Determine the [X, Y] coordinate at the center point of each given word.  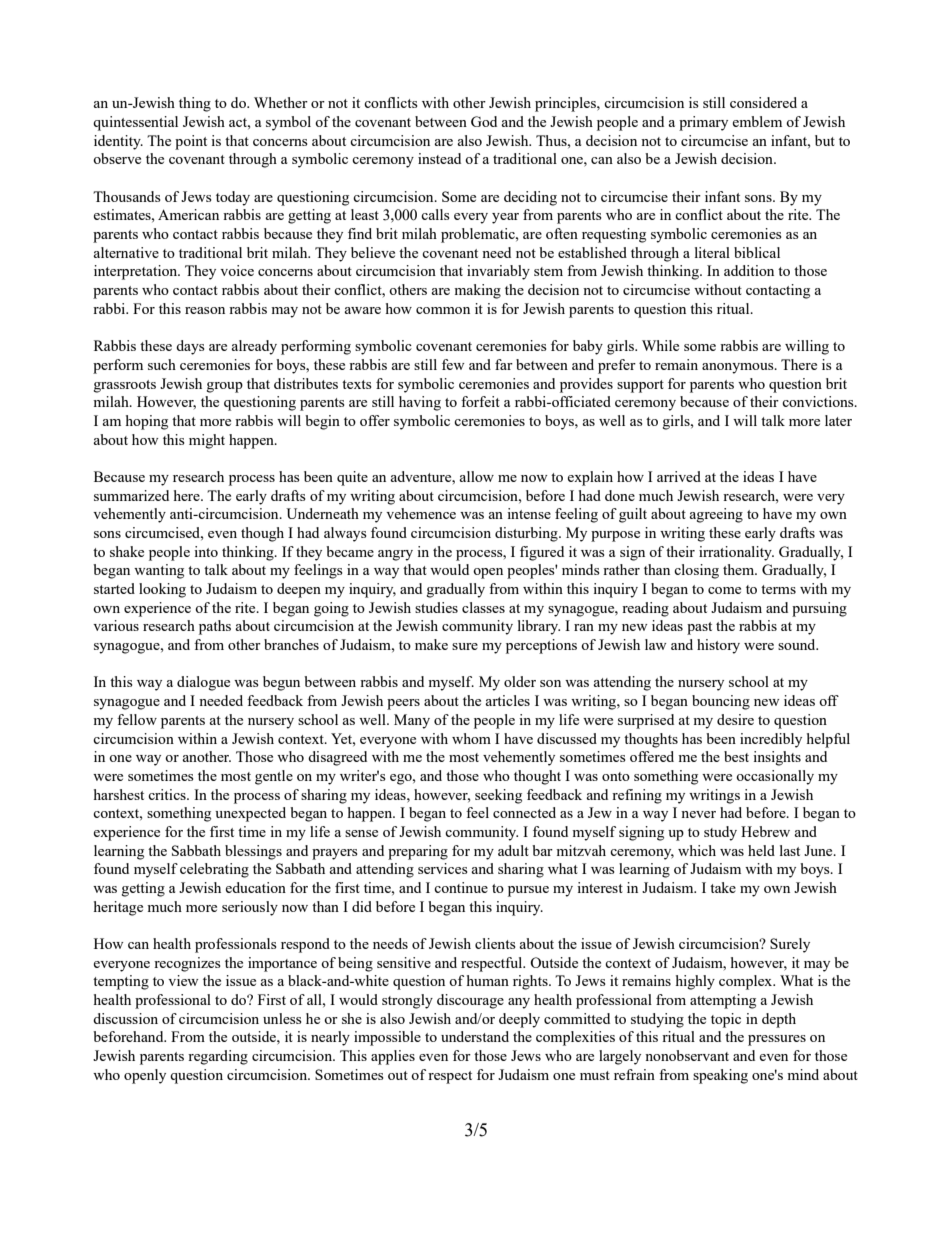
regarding [218, 1057]
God [484, 121]
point [191, 142]
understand [475, 1036]
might [207, 441]
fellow [137, 719]
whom [471, 738]
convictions [819, 401]
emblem [757, 121]
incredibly [771, 740]
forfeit [480, 401]
